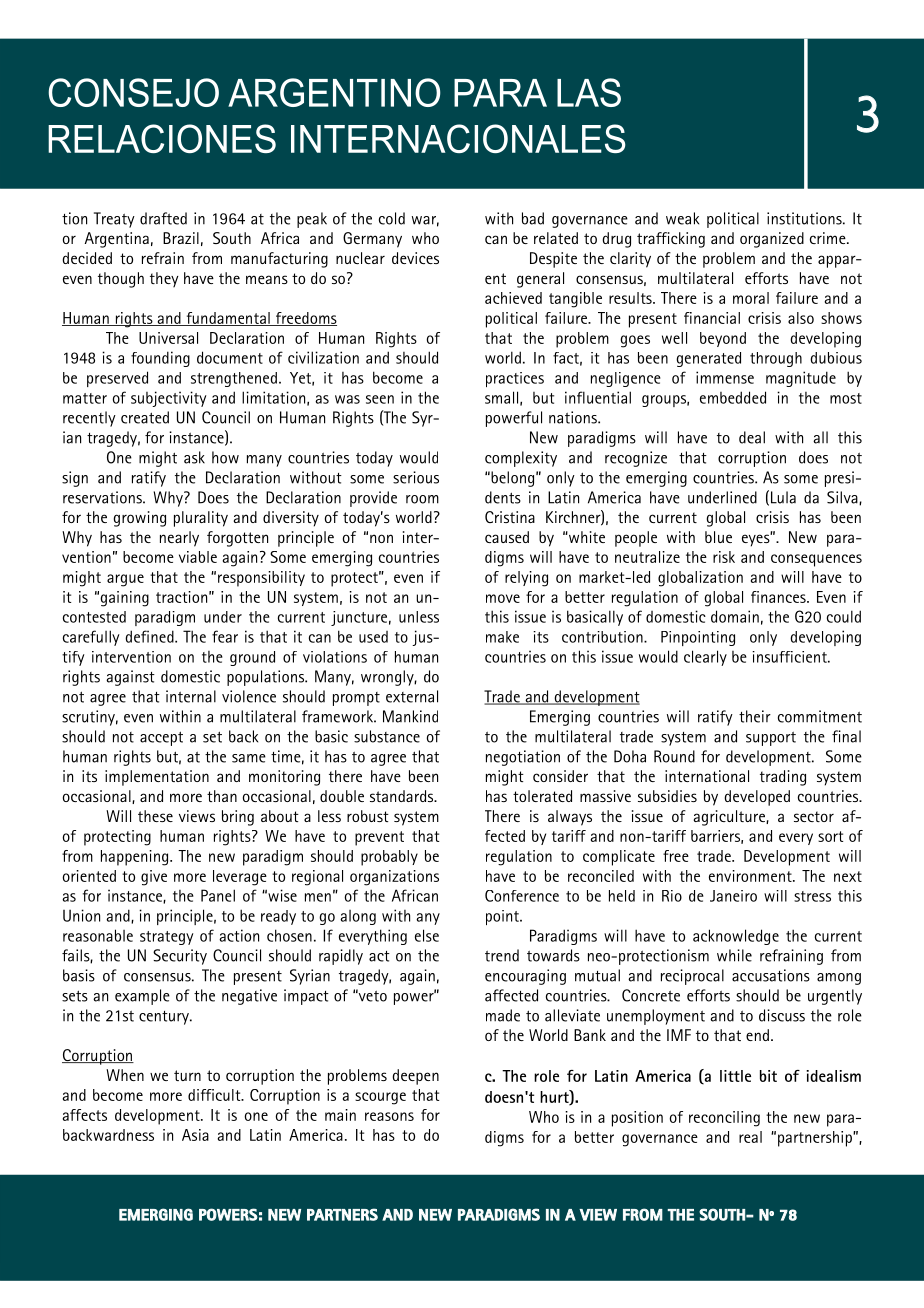  Describe the element at coordinates (772, 240) in the screenshot. I see `organized` at that location.
